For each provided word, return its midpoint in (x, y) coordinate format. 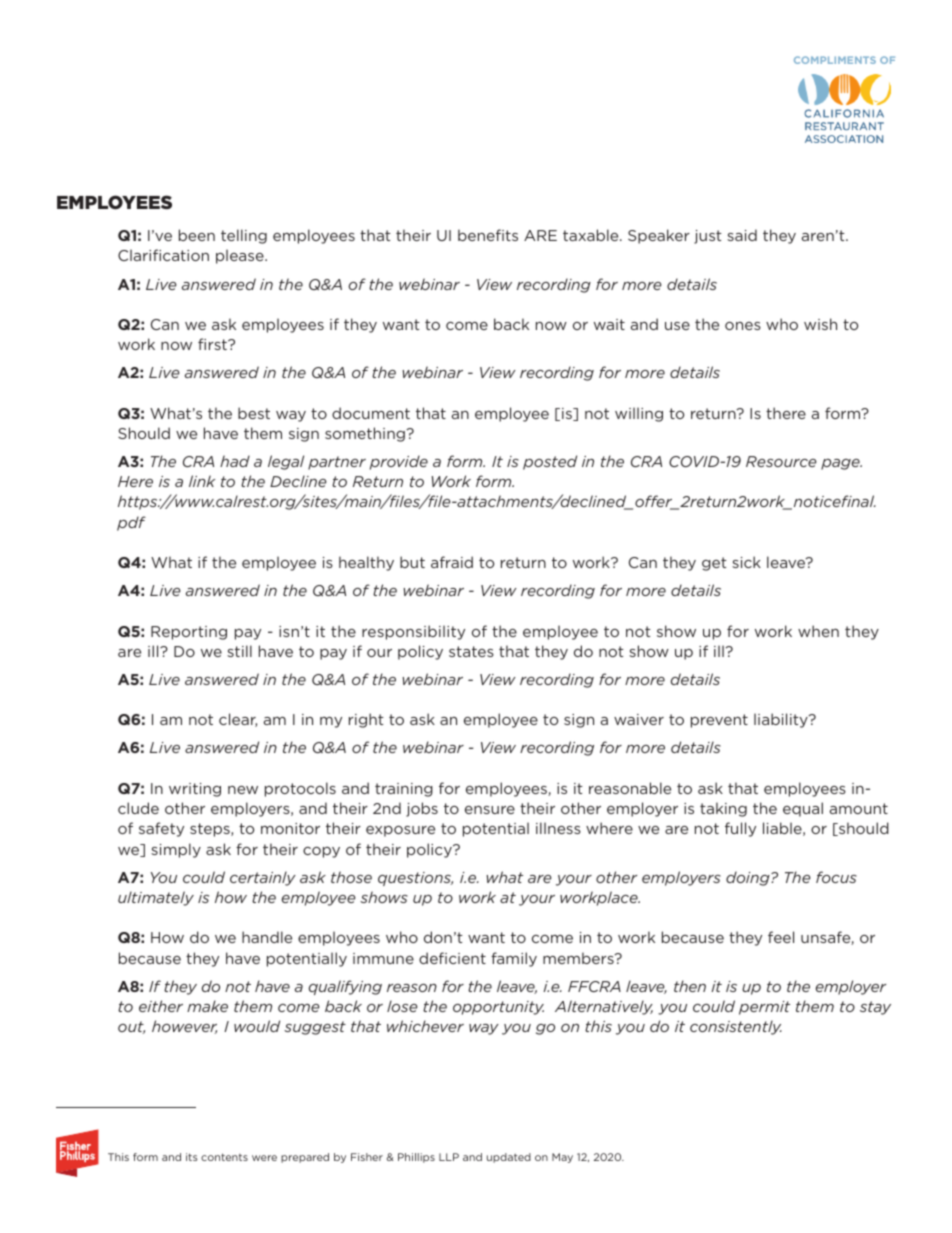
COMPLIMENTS (835, 60)
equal (803, 809)
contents (224, 1157)
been (197, 235)
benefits (488, 235)
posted (550, 462)
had (235, 461)
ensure (490, 810)
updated (509, 1158)
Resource (781, 461)
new (243, 790)
